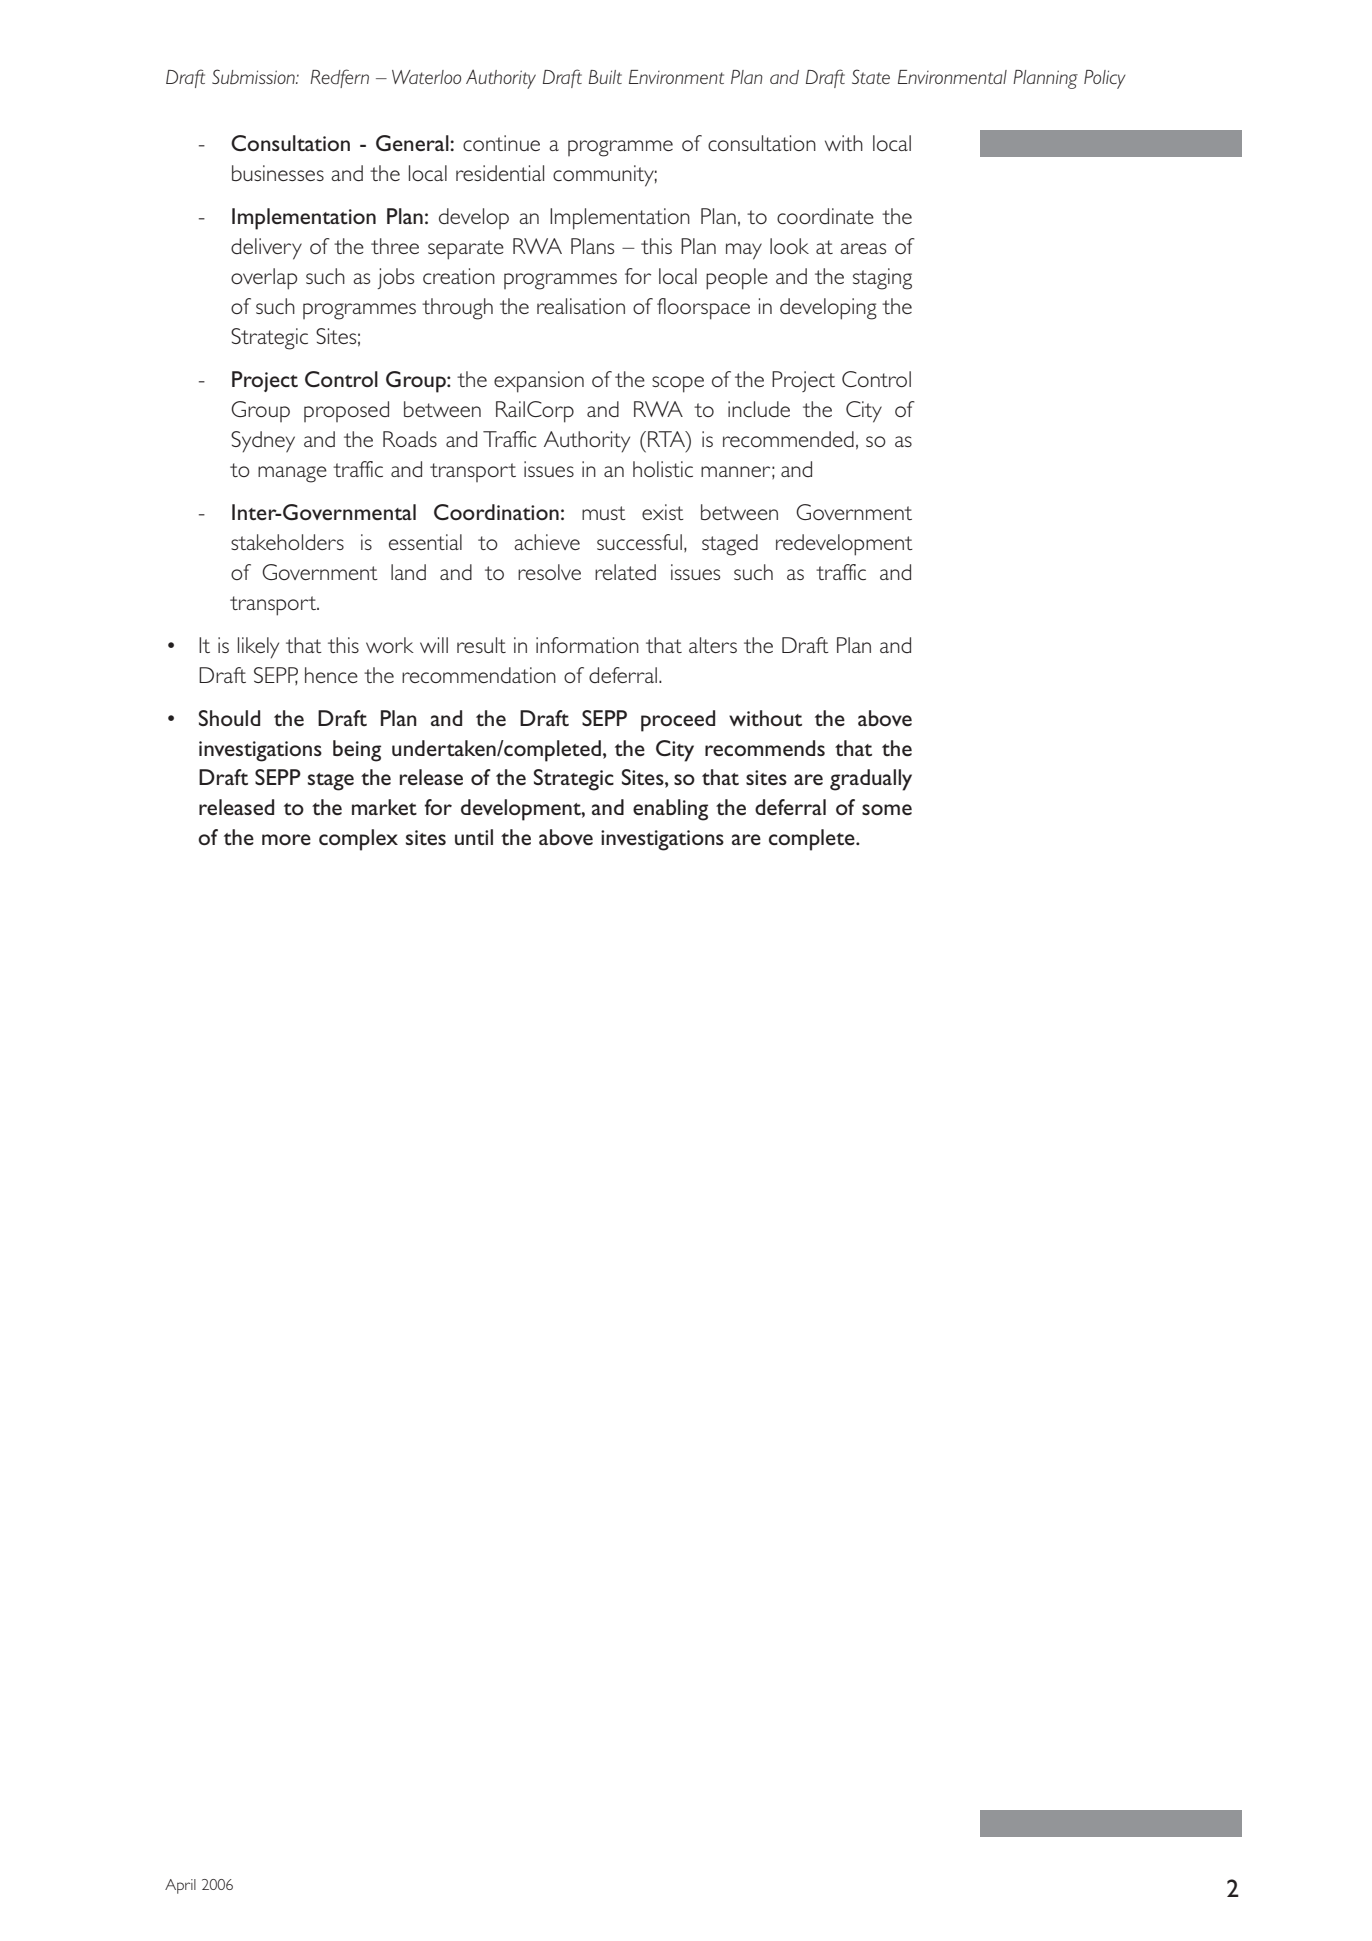 Image resolution: width=1372 pixels, height=1941 pixels. I want to click on some, so click(887, 809).
